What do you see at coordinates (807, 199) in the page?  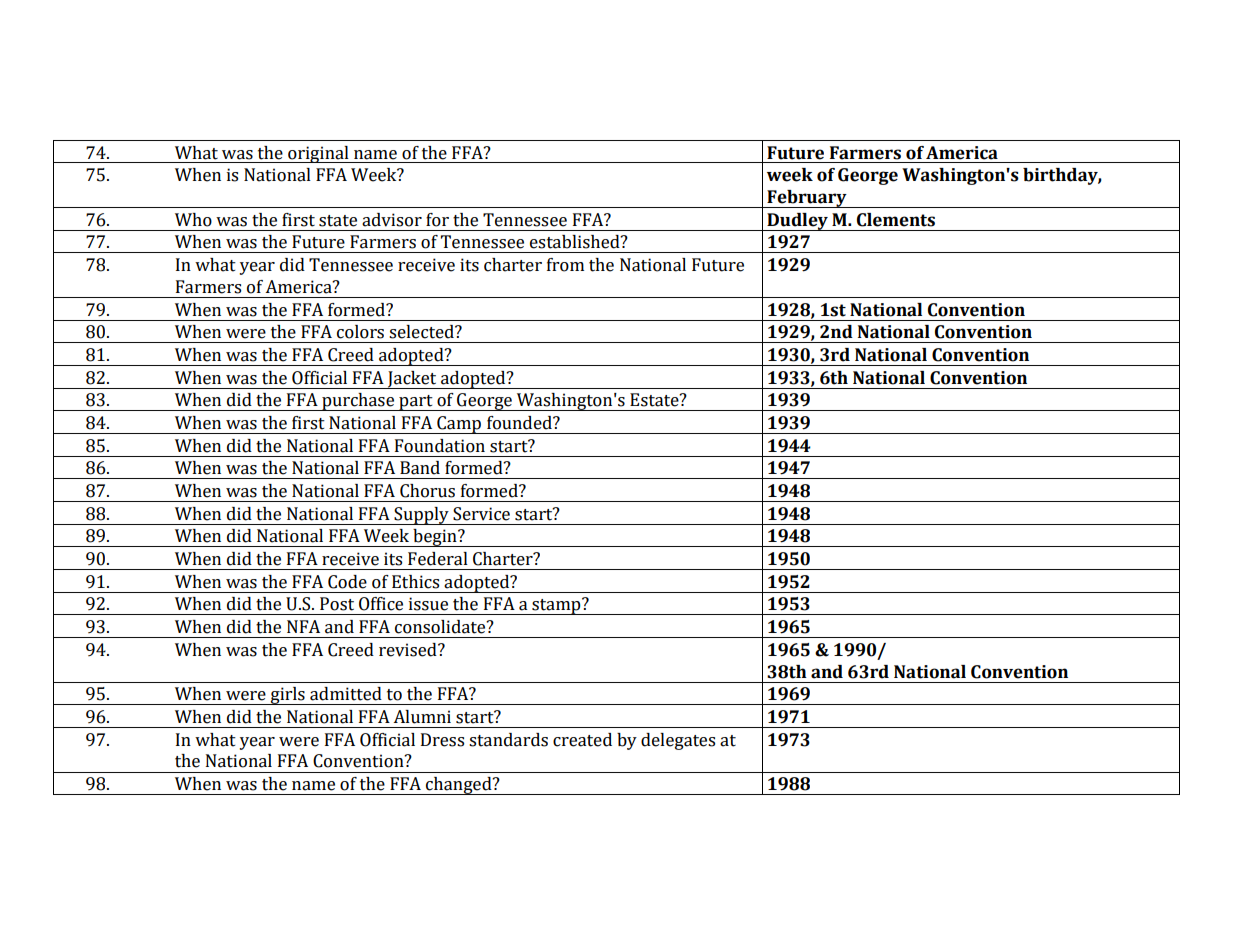 I see `February` at bounding box center [807, 199].
